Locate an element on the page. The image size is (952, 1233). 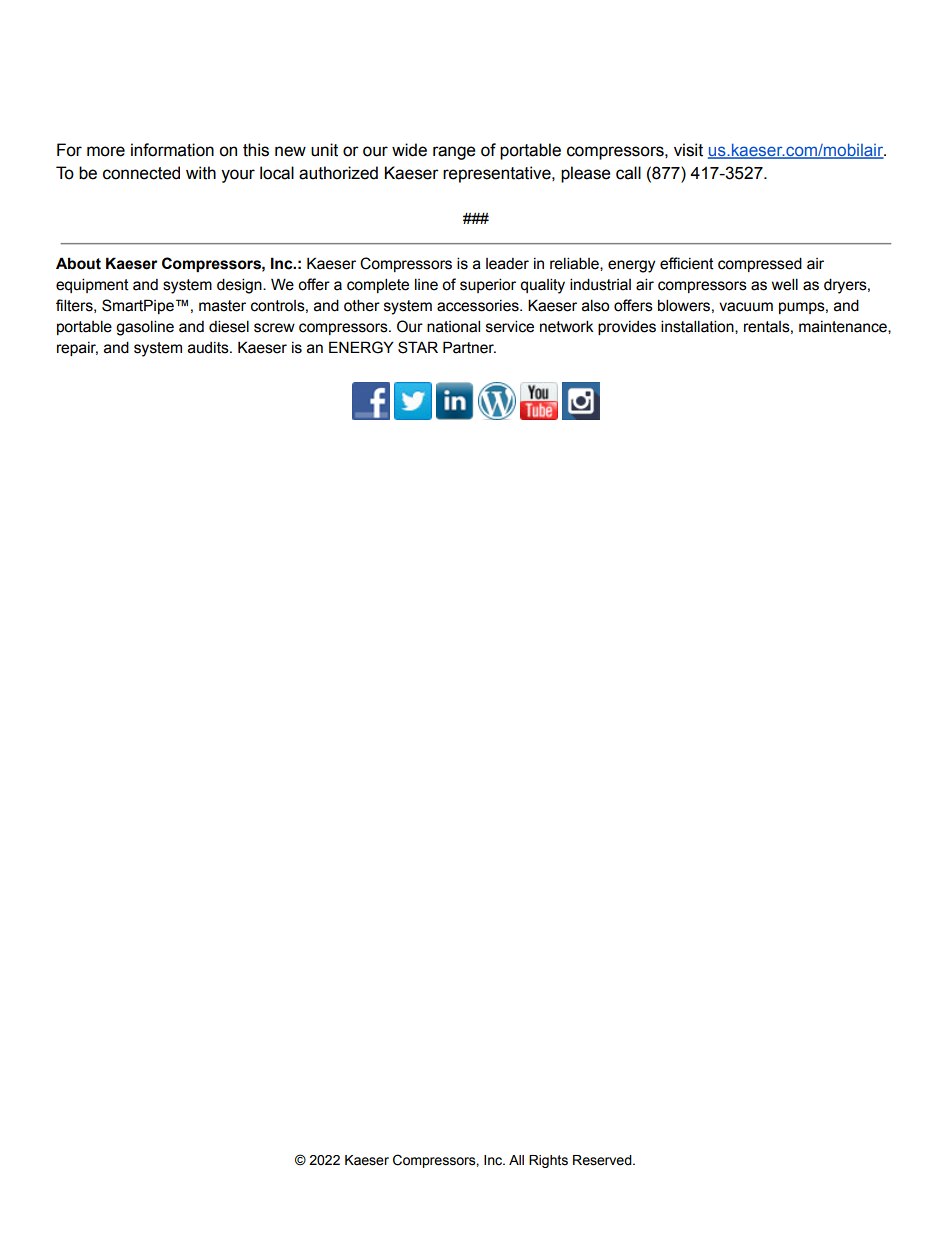
Rights is located at coordinates (548, 1161).
